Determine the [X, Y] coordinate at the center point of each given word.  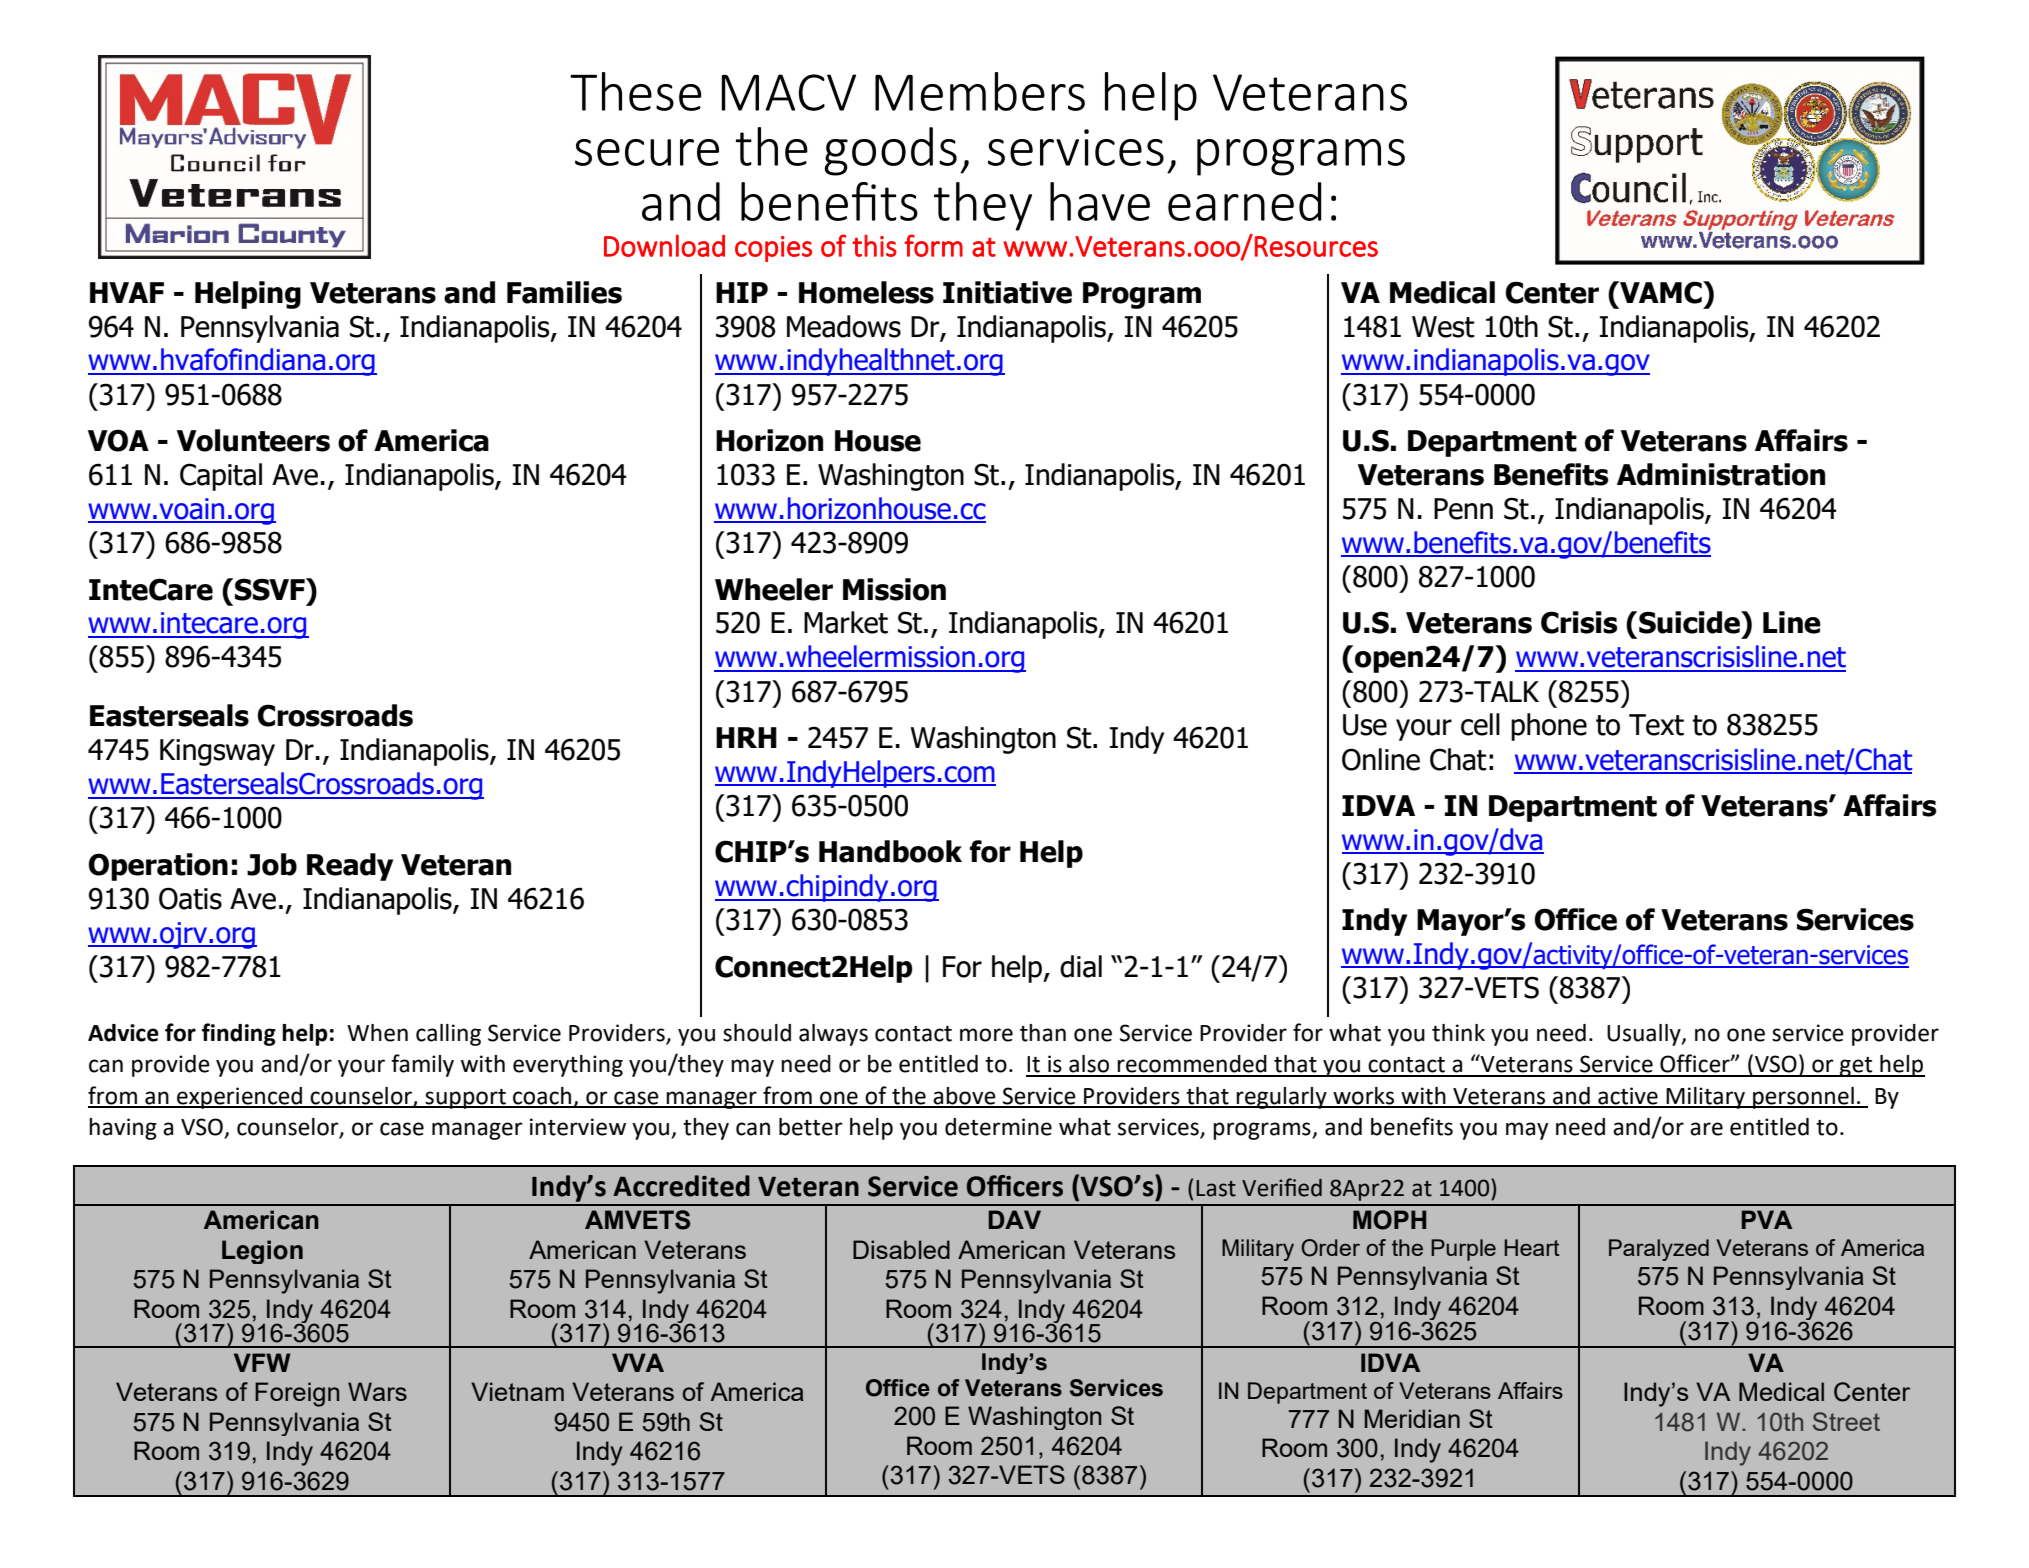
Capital [221, 477]
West [1443, 327]
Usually [1645, 1035]
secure [647, 152]
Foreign [297, 1394]
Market [846, 622]
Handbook [890, 851]
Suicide [1690, 622]
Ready [350, 867]
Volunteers [253, 440]
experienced [239, 1098]
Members [980, 91]
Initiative [1007, 292]
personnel [1803, 1098]
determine [998, 1127]
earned [1244, 201]
